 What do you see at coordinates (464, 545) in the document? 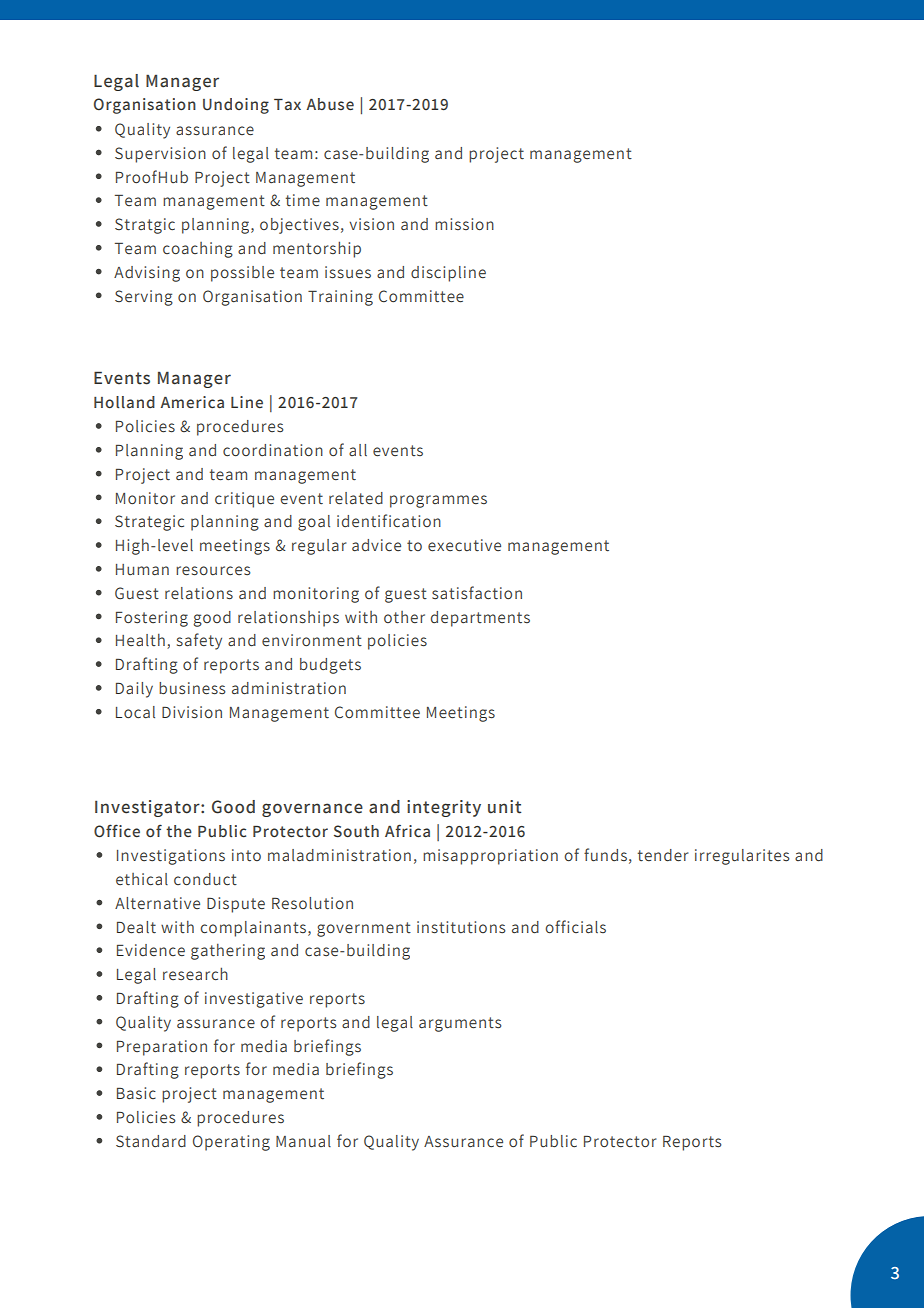
I see `executive` at bounding box center [464, 545].
